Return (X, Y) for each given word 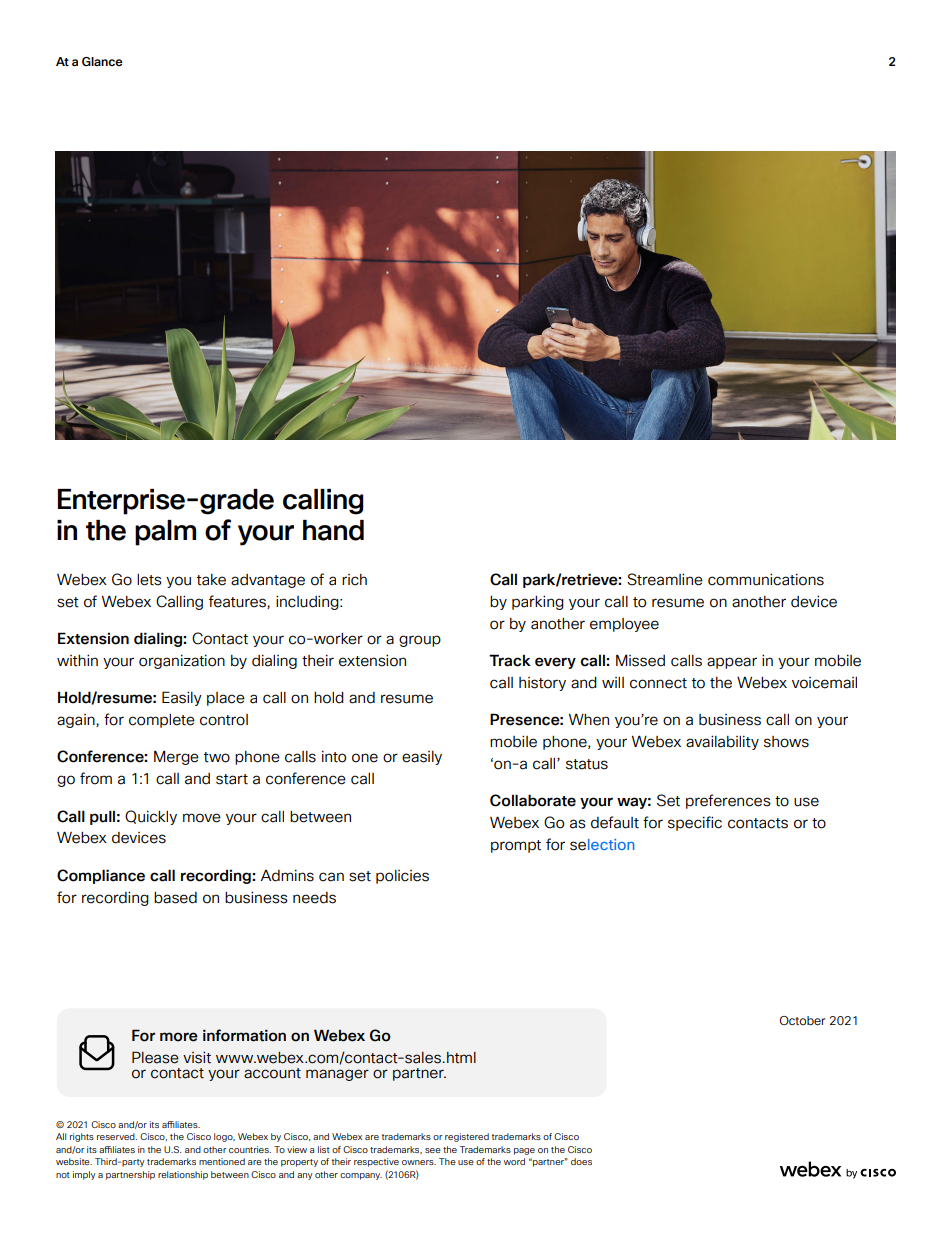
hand (333, 530)
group (420, 641)
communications (766, 579)
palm (165, 533)
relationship (183, 1175)
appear (732, 663)
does (581, 1161)
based (175, 898)
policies (402, 877)
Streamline (665, 579)
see (433, 1150)
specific (695, 823)
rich (354, 580)
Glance (102, 61)
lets (149, 580)
